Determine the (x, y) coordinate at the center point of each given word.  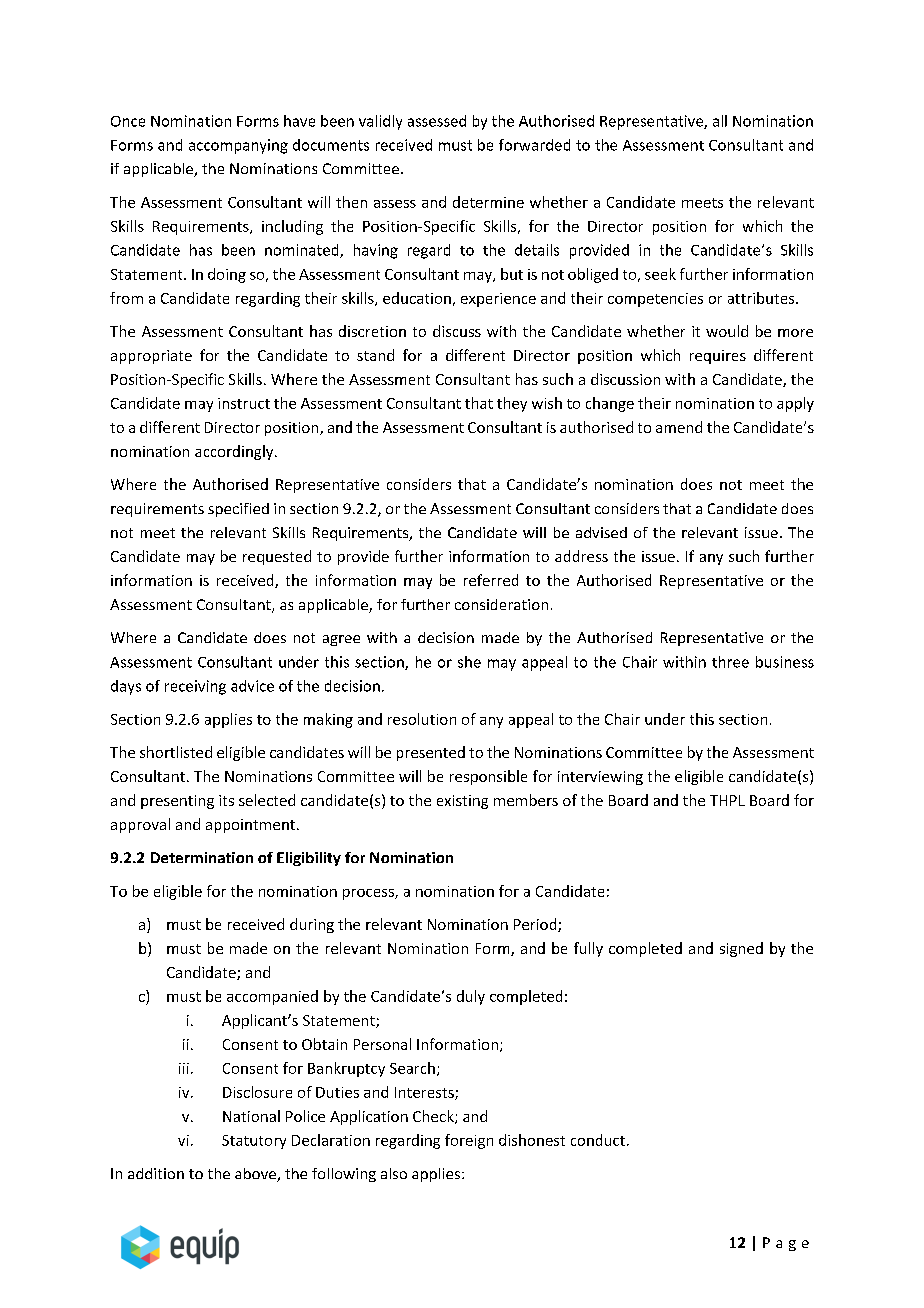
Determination (202, 857)
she (469, 662)
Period (536, 925)
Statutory (254, 1142)
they (512, 404)
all (720, 121)
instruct (244, 403)
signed (741, 949)
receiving (195, 687)
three (730, 662)
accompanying (238, 146)
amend (679, 427)
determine (488, 202)
